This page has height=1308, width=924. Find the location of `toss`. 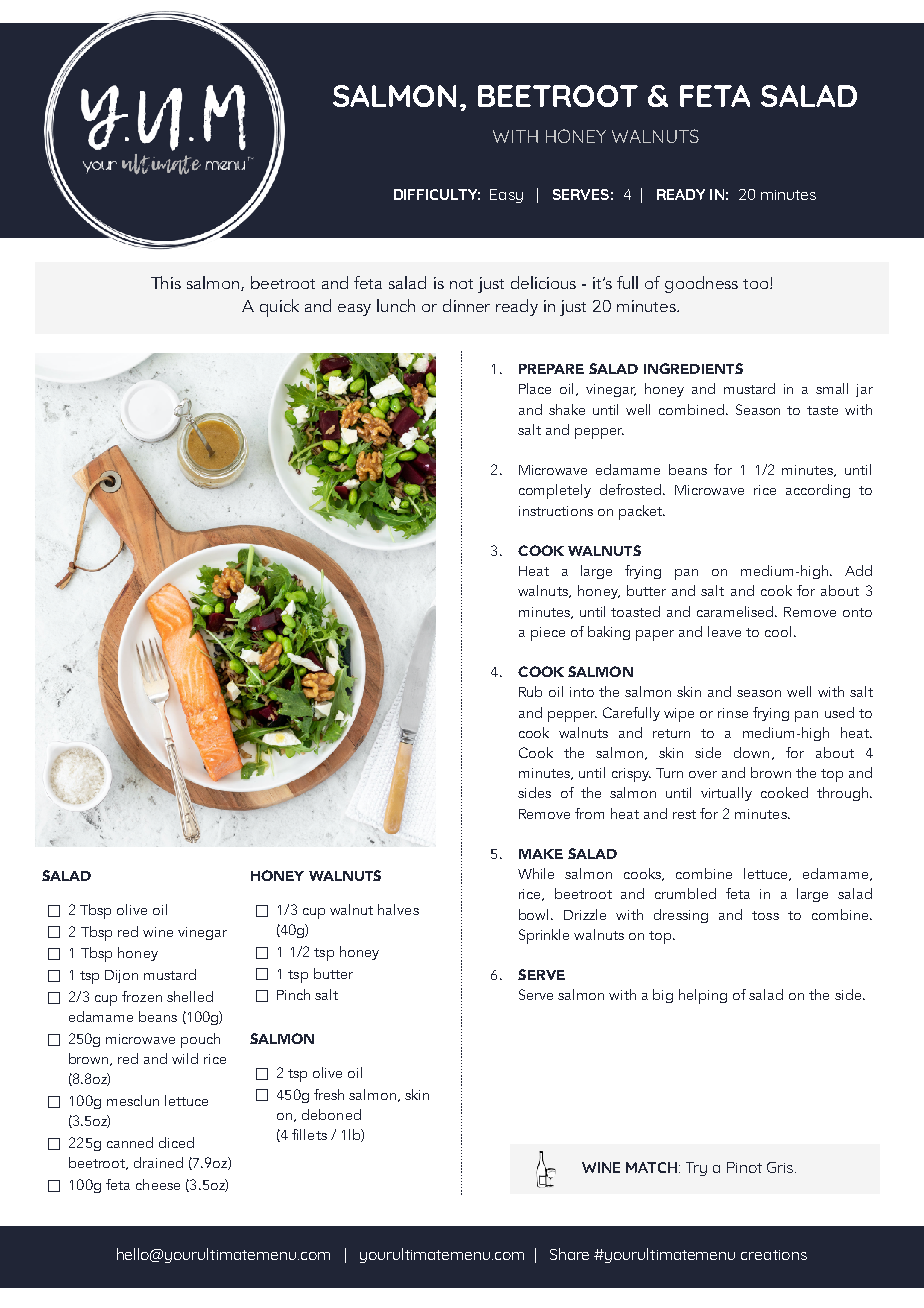

toss is located at coordinates (765, 915).
